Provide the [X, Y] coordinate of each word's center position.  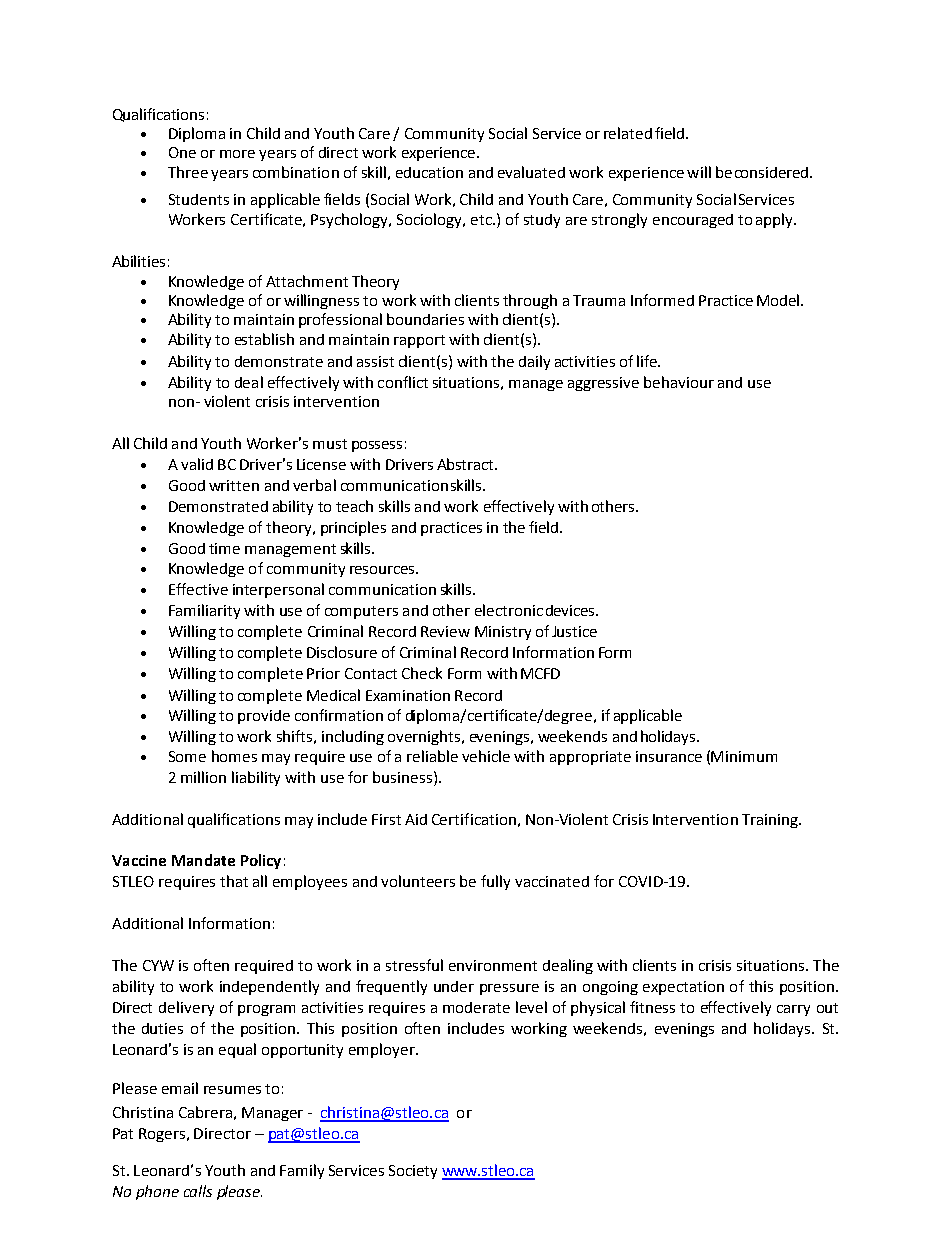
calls [198, 1191]
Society [413, 1172]
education [429, 172]
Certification [474, 819]
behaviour [679, 382]
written [234, 485]
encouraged [693, 221]
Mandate [203, 860]
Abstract [467, 464]
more [237, 154]
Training [771, 821]
